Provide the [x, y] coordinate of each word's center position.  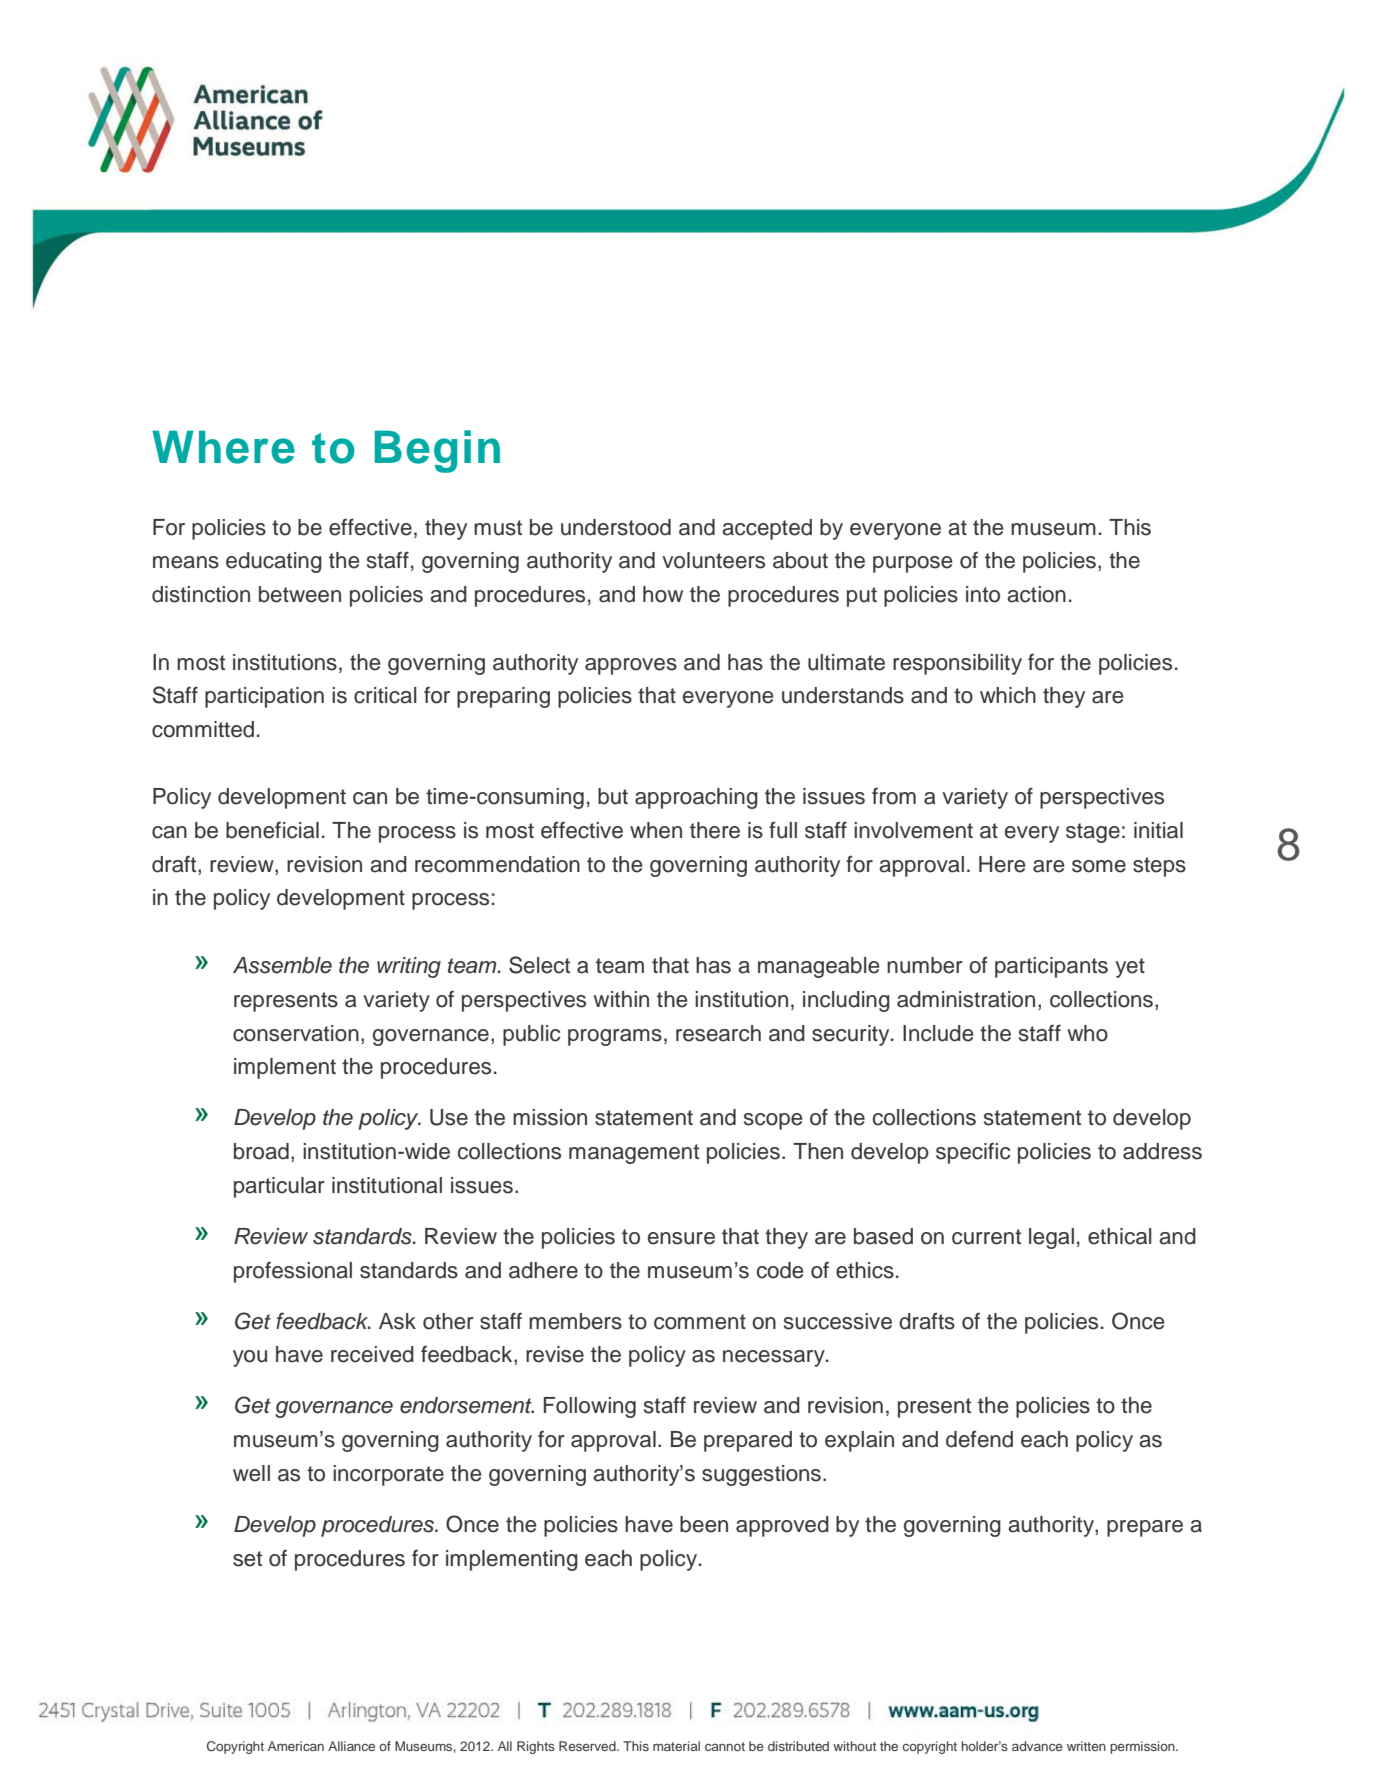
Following [590, 1407]
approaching [696, 798]
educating [274, 562]
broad [261, 1151]
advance [1037, 1746]
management [634, 1154]
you [250, 1358]
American [296, 1746]
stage [1093, 833]
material [676, 1746]
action [1036, 594]
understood [616, 527]
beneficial [272, 830]
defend [979, 1439]
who [1088, 1033]
